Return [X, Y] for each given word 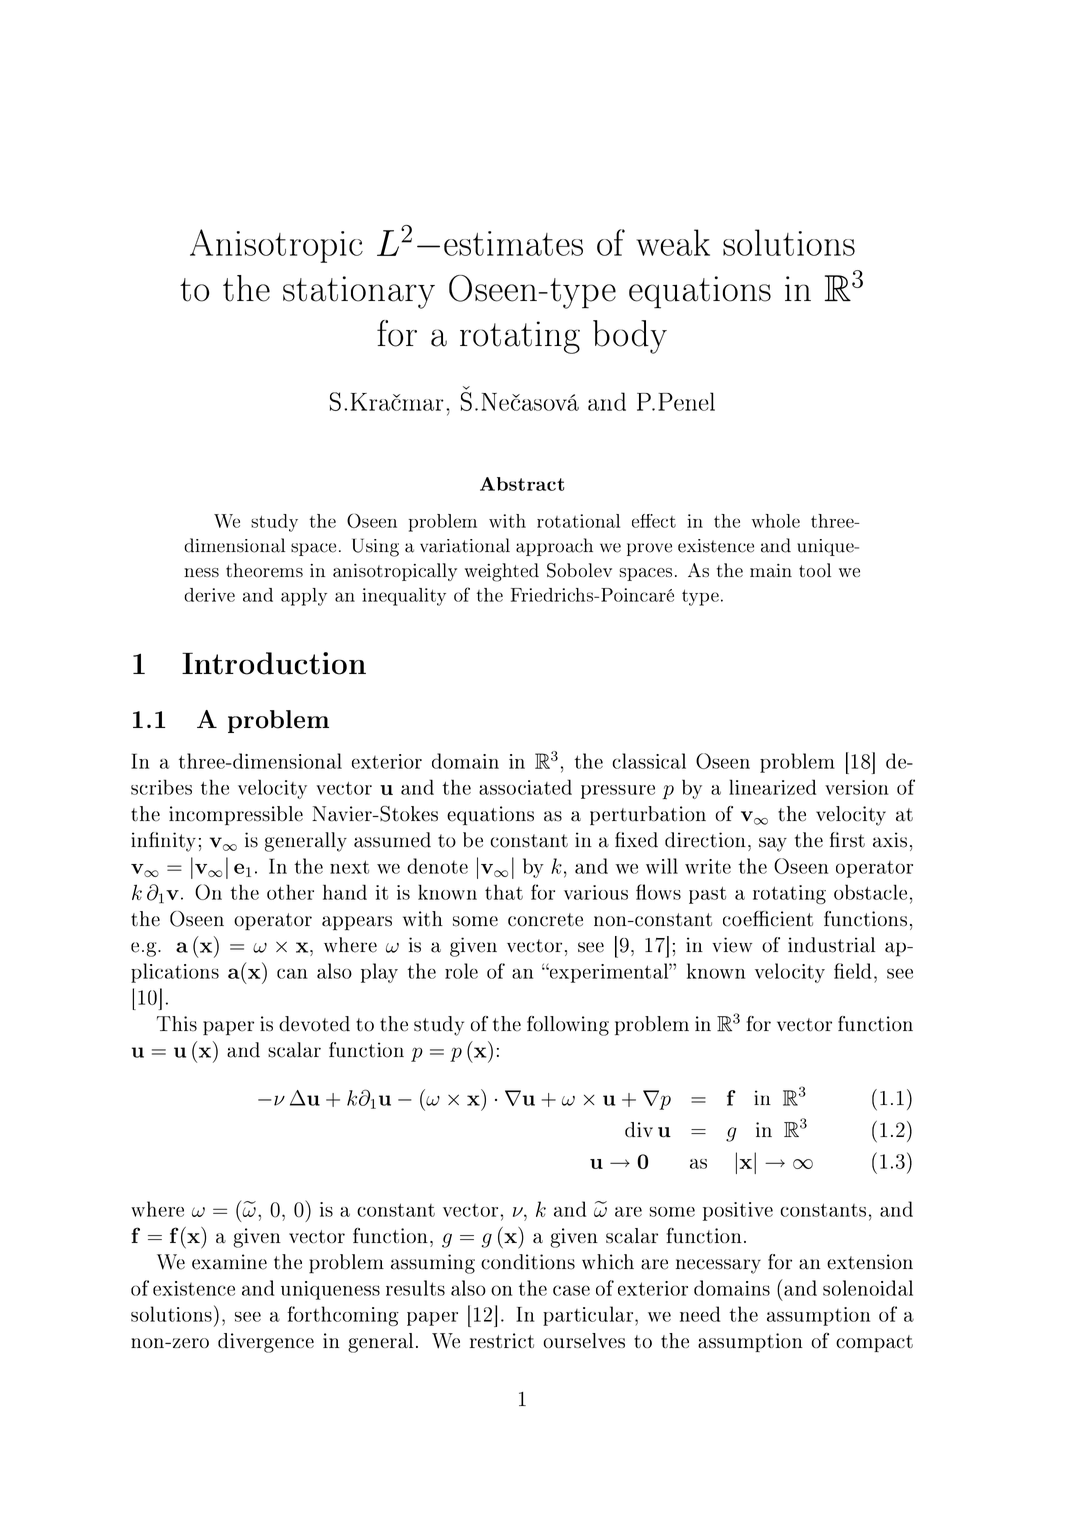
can [292, 974]
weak [673, 242]
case [571, 1290]
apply [304, 597]
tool [815, 570]
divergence [266, 1343]
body [630, 337]
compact [874, 1343]
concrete [545, 920]
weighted [502, 572]
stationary [359, 292]
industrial [831, 945]
